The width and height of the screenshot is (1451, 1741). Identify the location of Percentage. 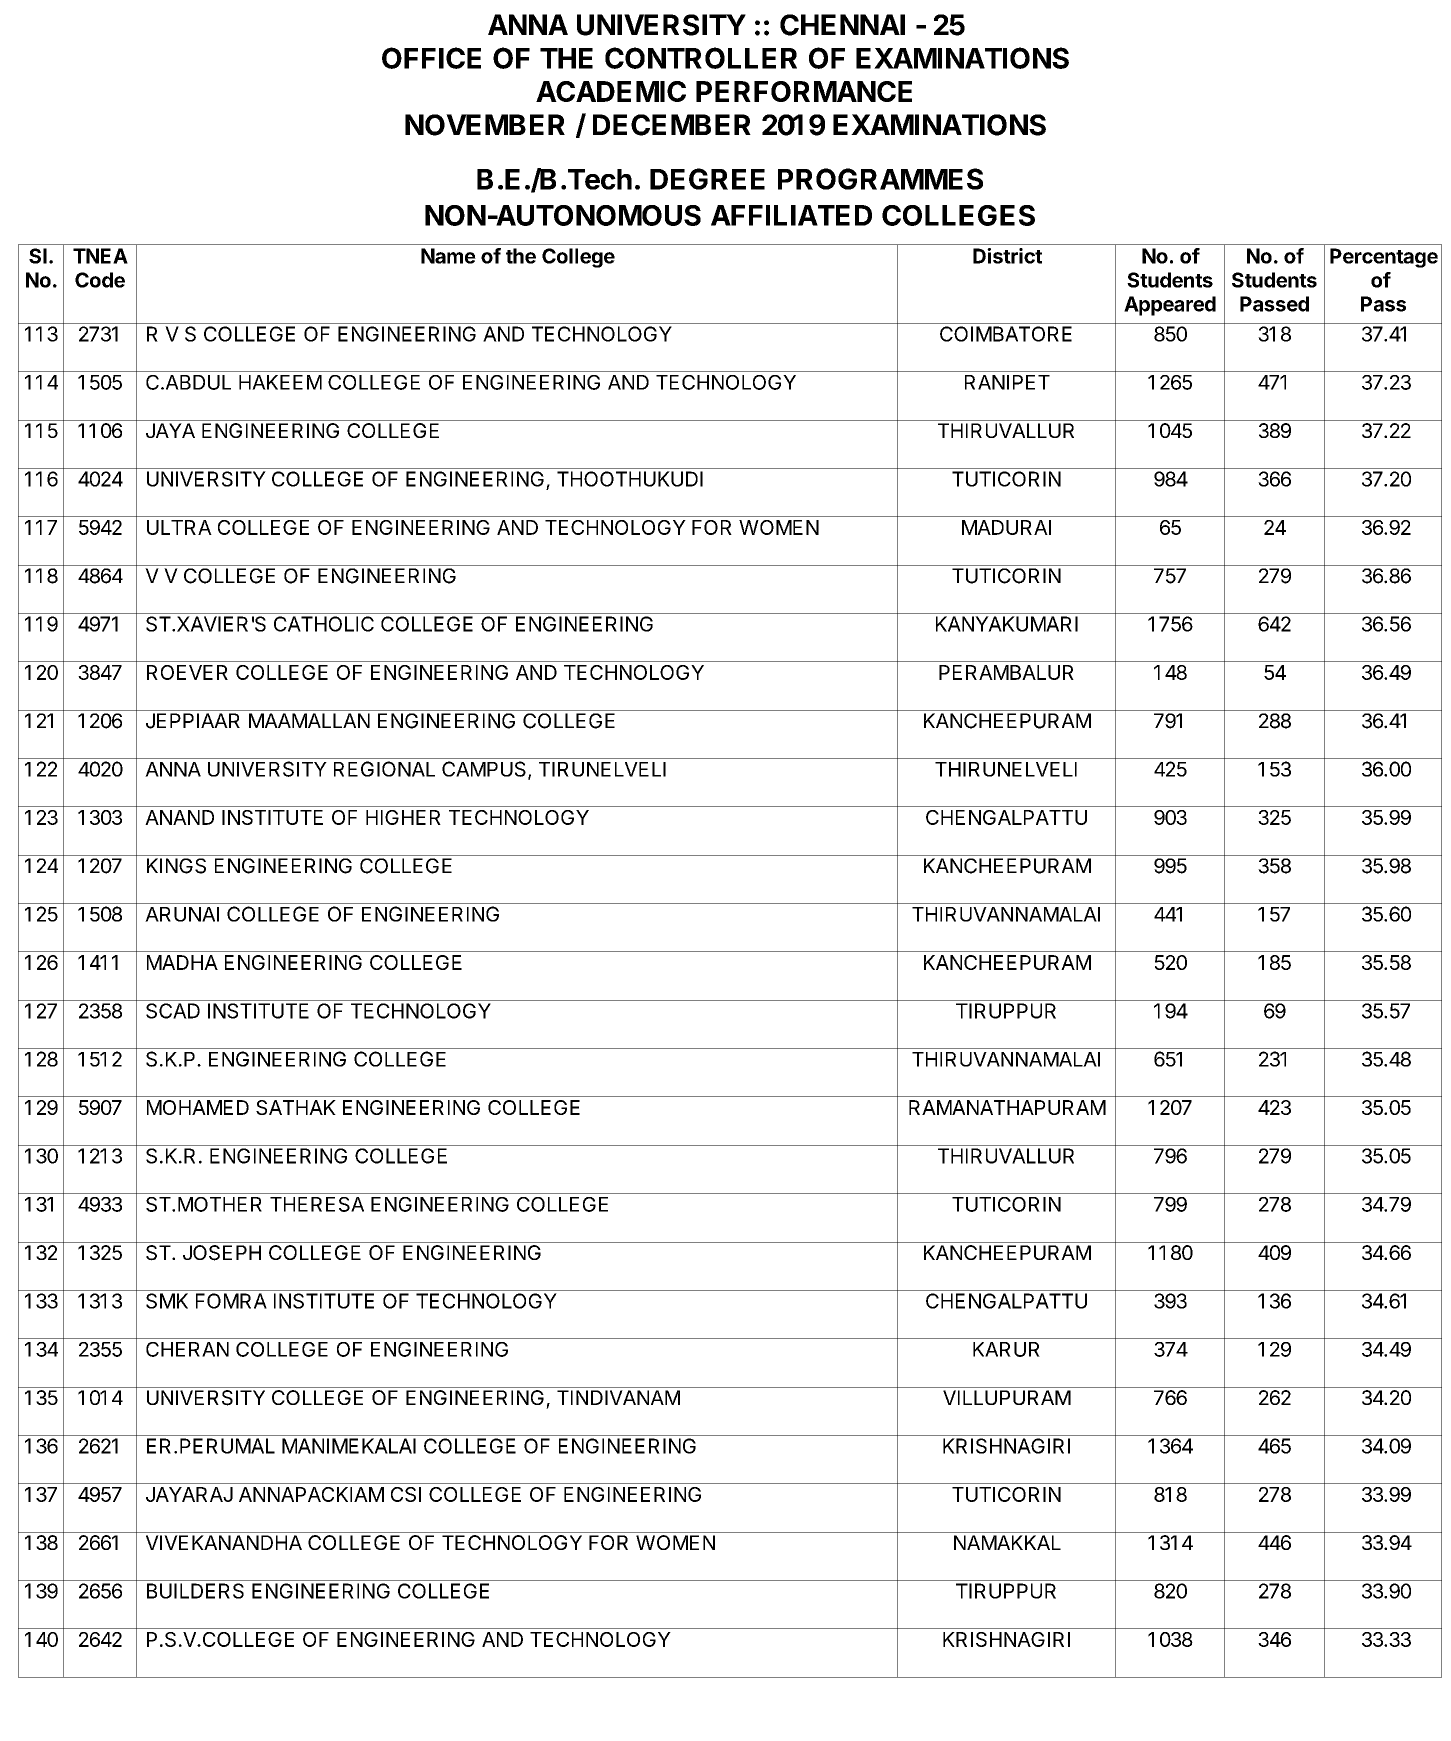
(1384, 258).
